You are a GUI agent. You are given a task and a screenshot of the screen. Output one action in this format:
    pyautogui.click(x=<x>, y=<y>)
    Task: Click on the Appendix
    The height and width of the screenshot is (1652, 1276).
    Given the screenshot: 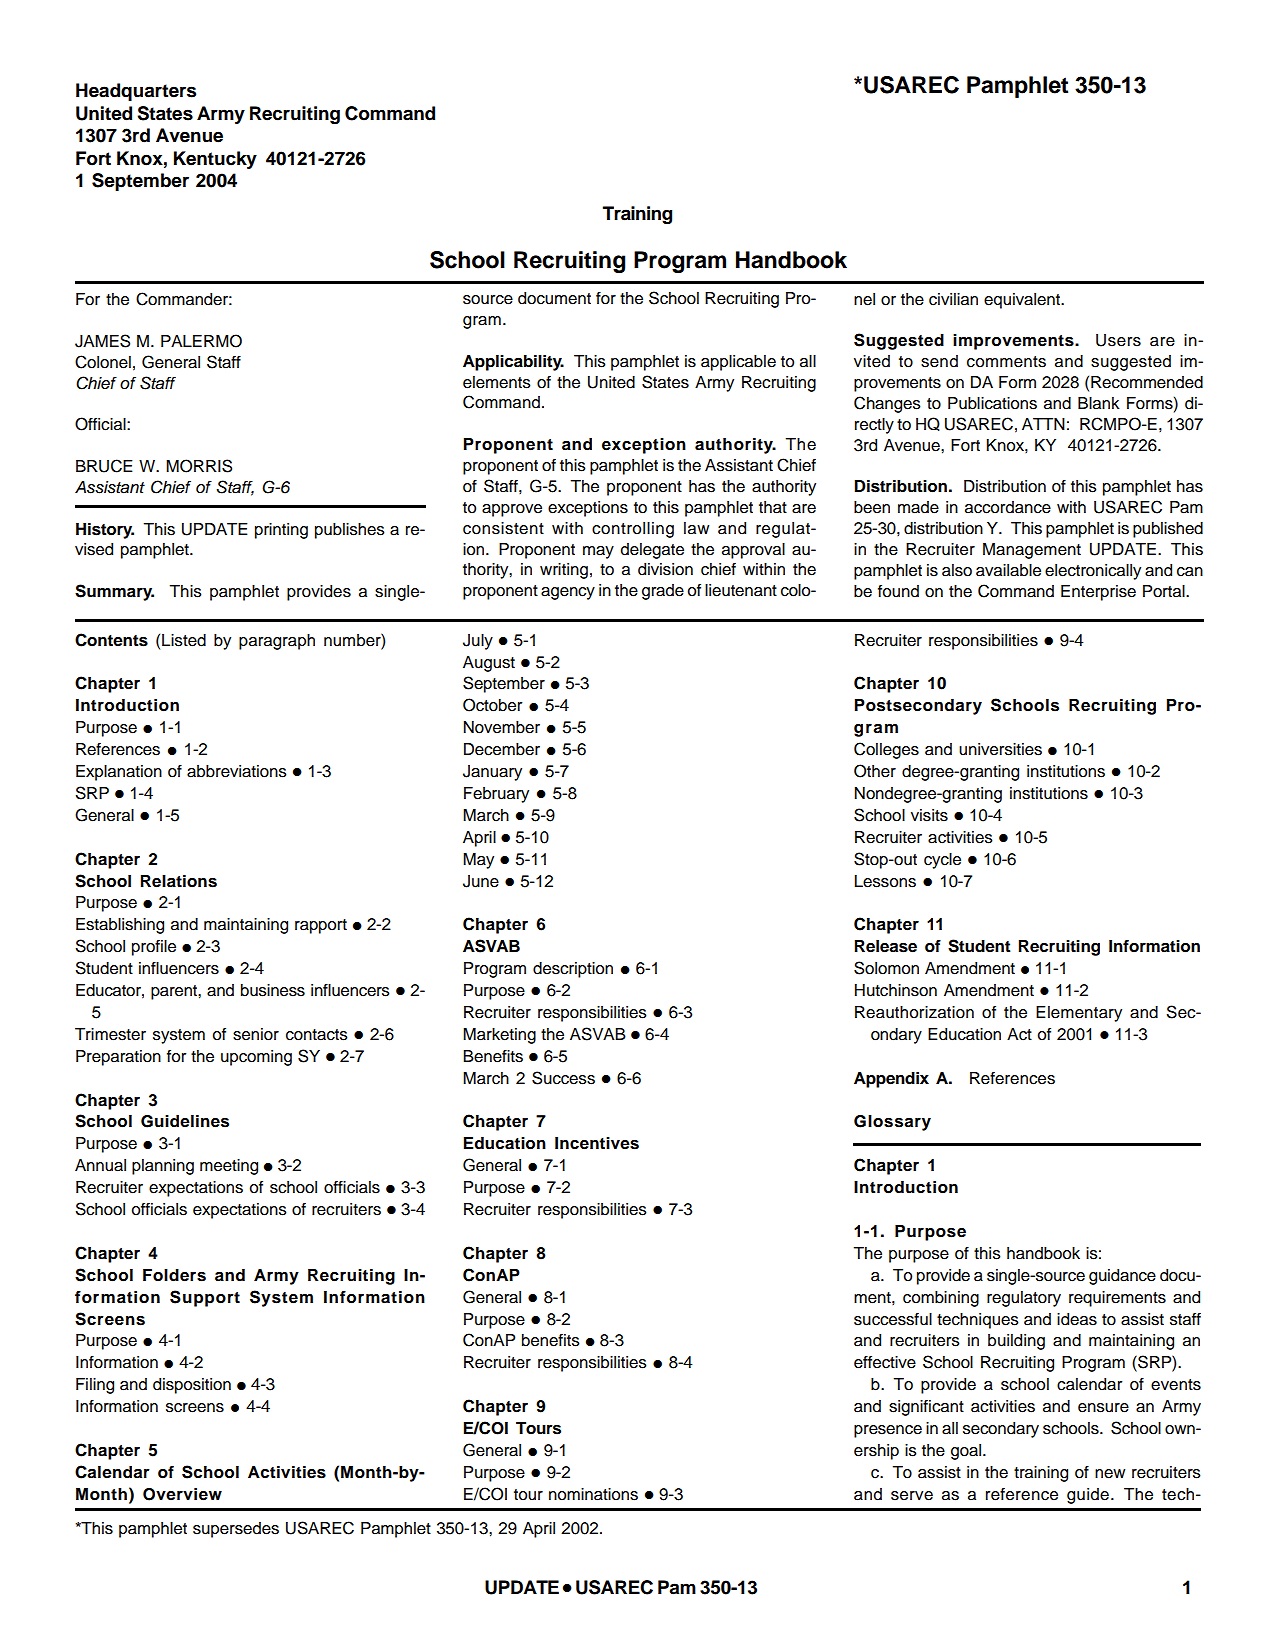 What is the action you would take?
    pyautogui.click(x=891, y=1080)
